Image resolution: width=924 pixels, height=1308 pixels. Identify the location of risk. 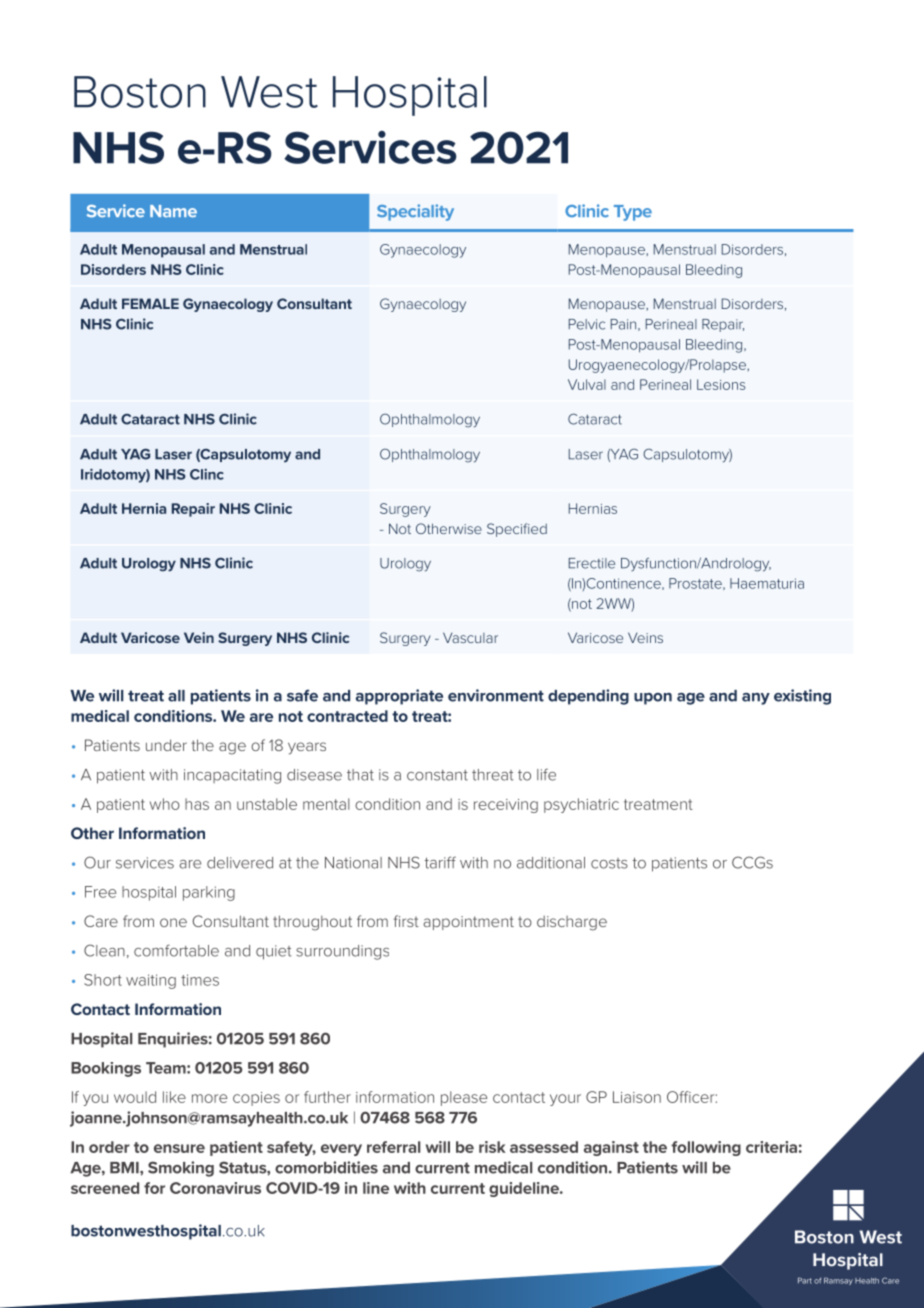
(492, 1147).
